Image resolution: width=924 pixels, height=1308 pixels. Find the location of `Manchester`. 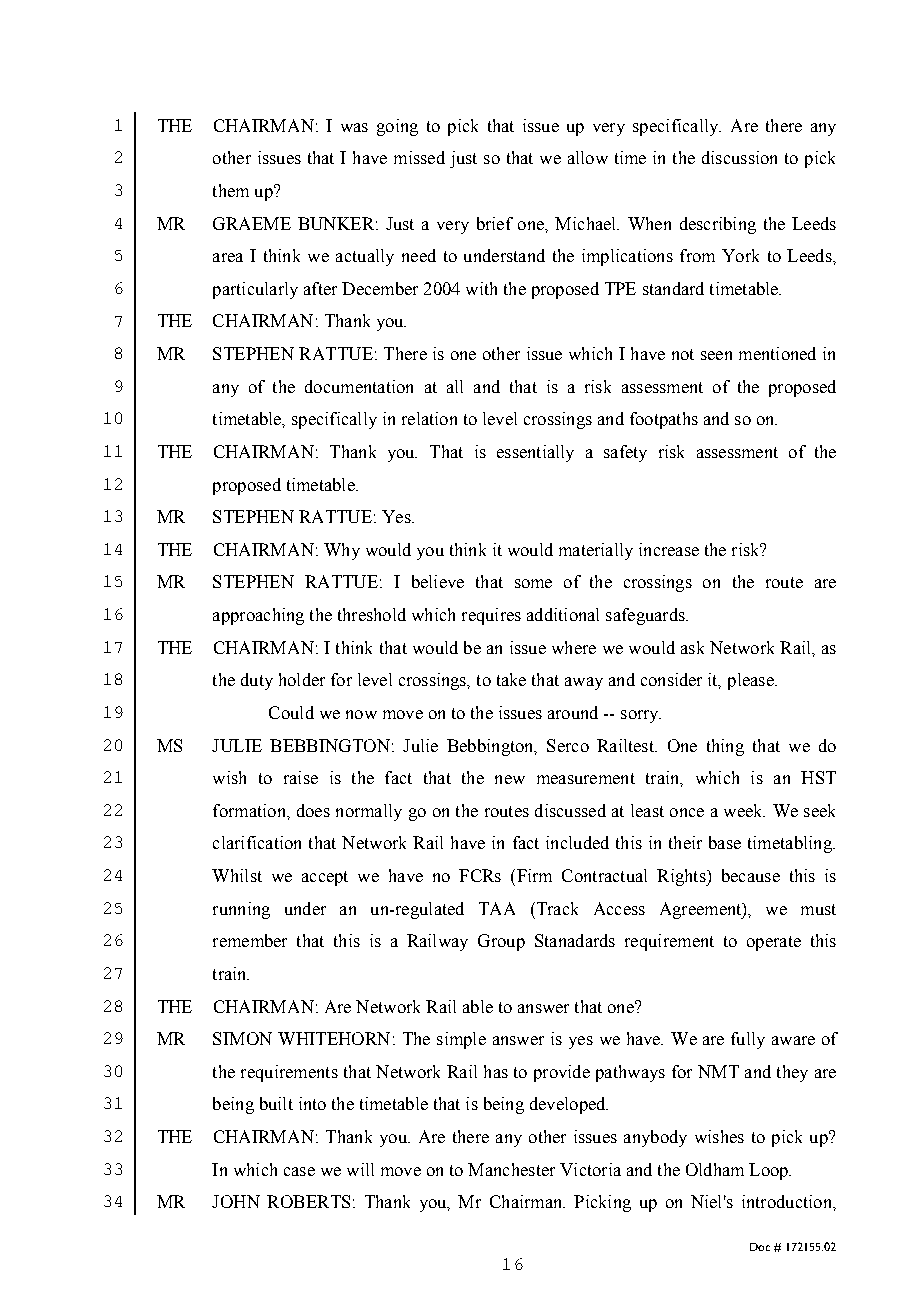

Manchester is located at coordinates (511, 1169).
